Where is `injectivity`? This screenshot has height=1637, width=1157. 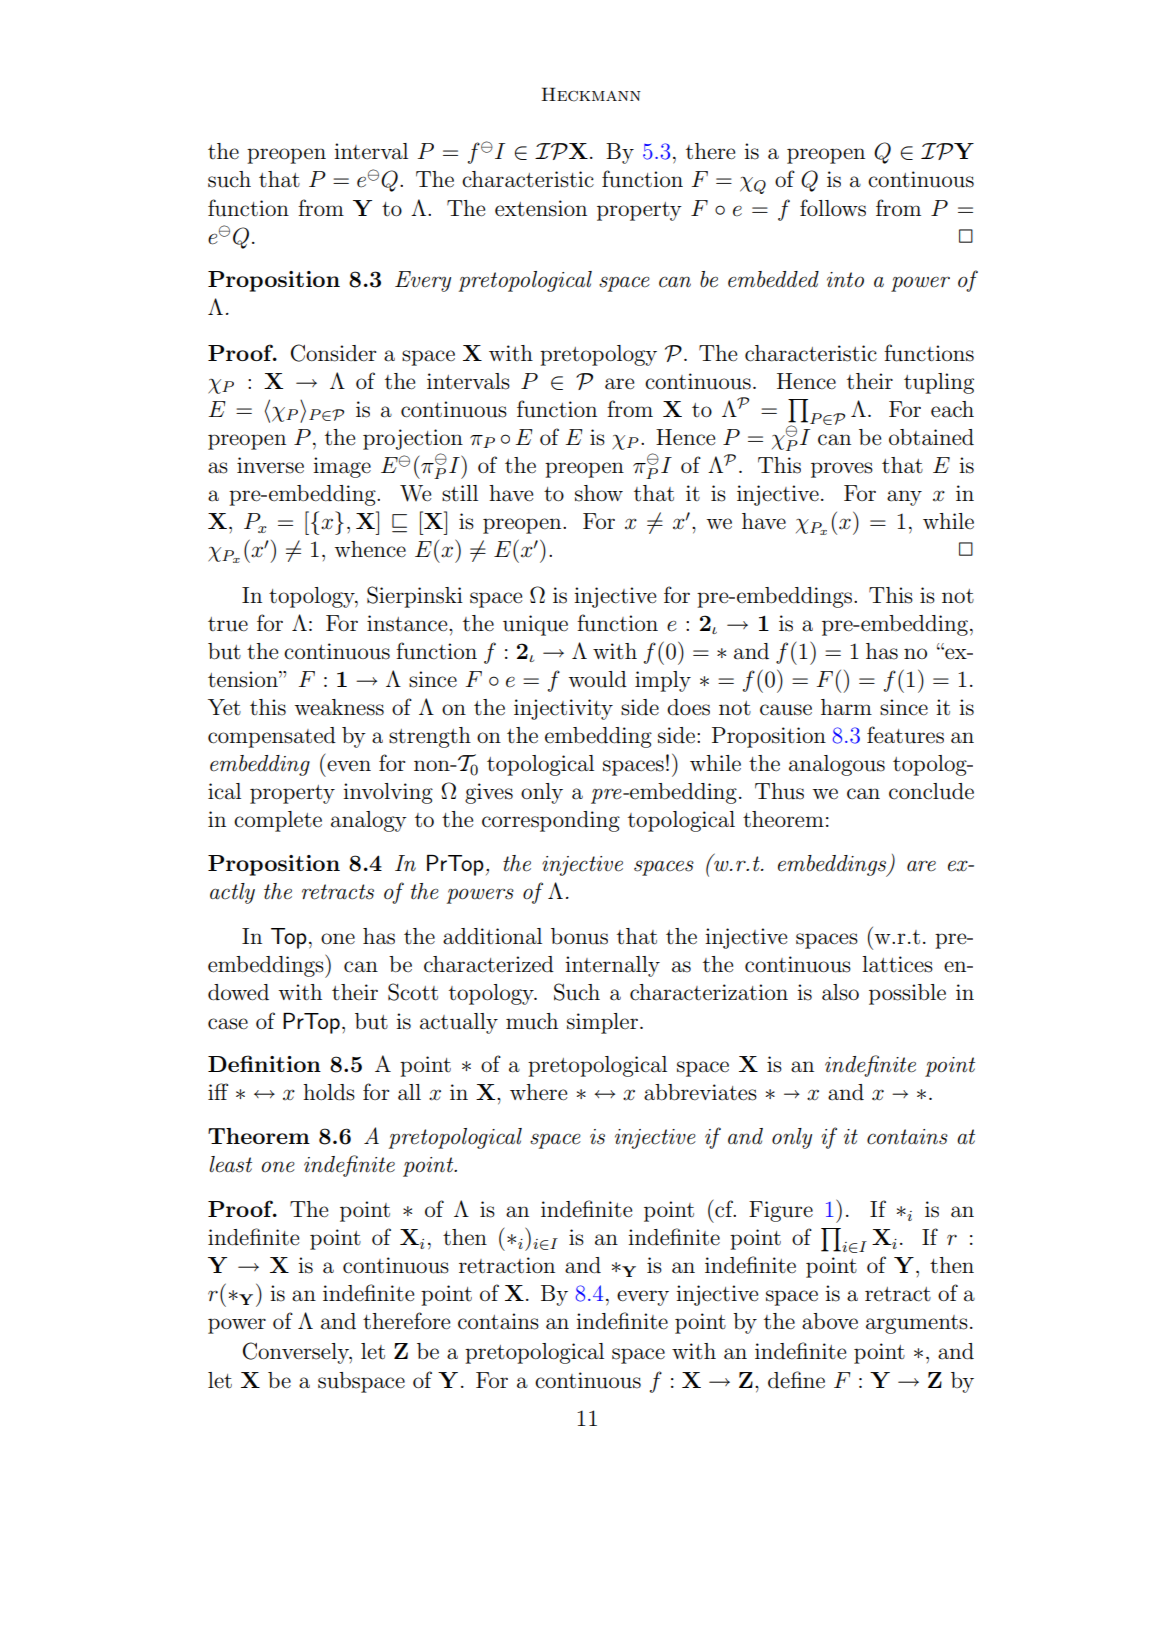
injectivity is located at coordinates (563, 709).
